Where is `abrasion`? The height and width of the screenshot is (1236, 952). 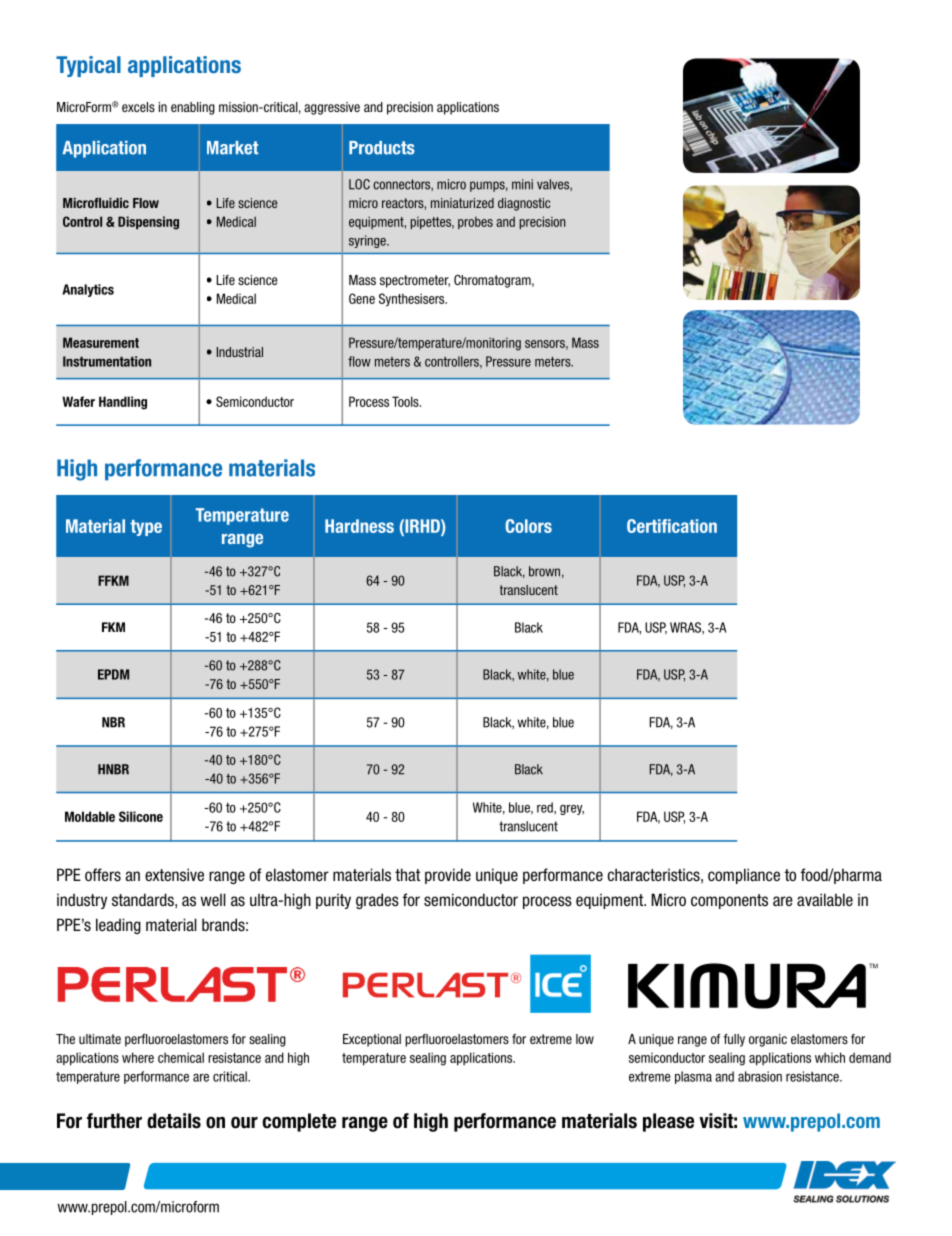
abrasion is located at coordinates (760, 1076).
